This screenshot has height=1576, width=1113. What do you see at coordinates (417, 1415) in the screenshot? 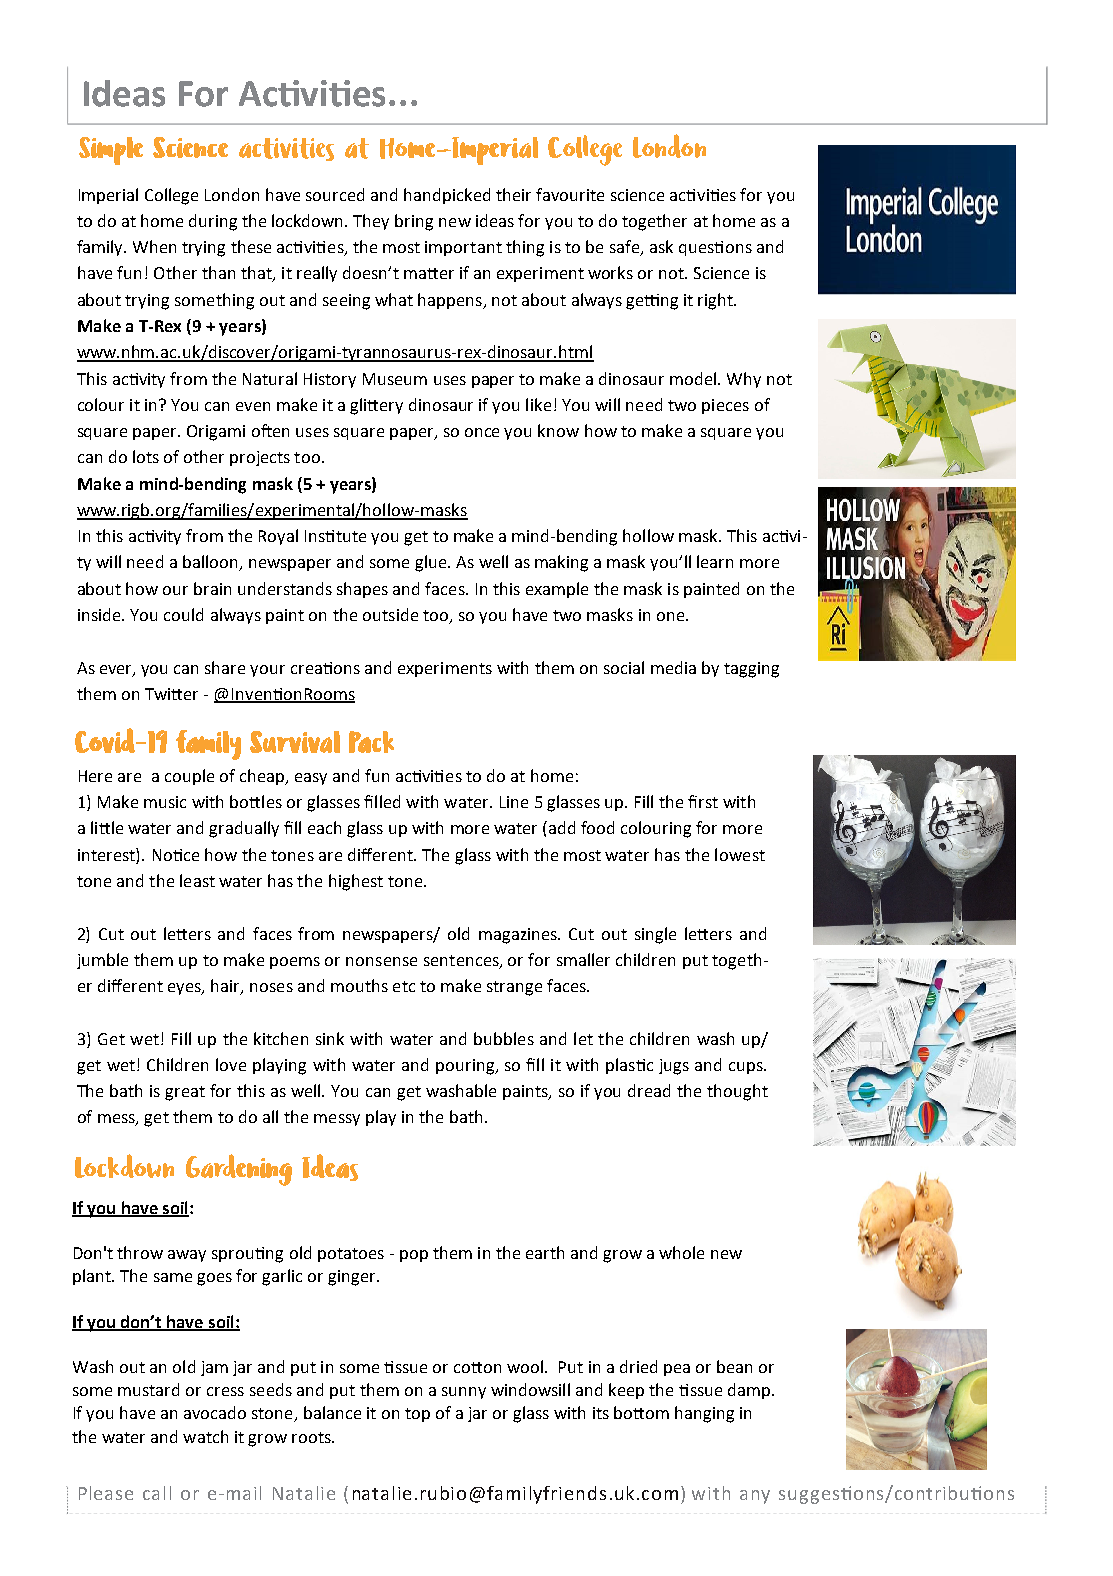
I see `top` at bounding box center [417, 1415].
